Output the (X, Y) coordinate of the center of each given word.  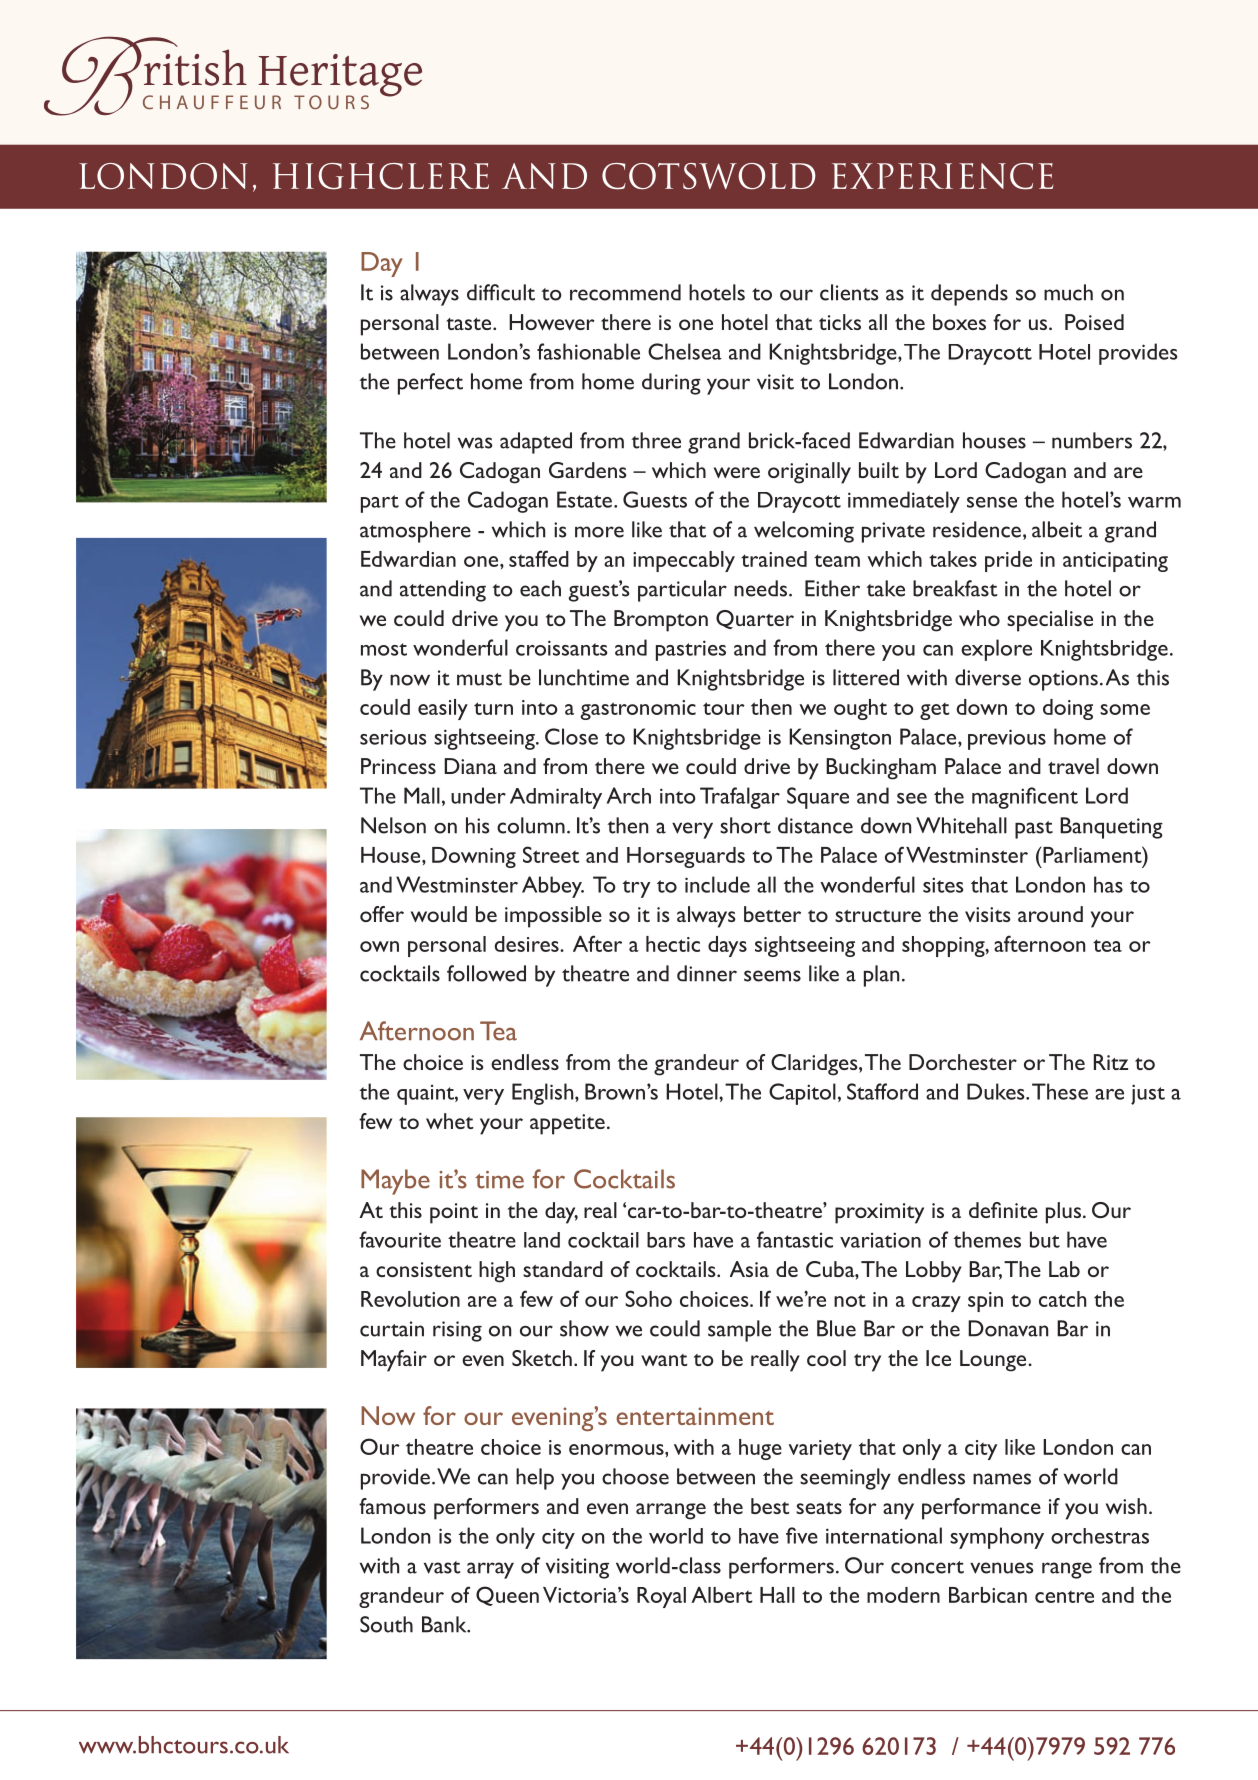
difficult (501, 292)
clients (849, 292)
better (772, 914)
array (490, 1570)
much (1068, 292)
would (439, 914)
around (1050, 914)
